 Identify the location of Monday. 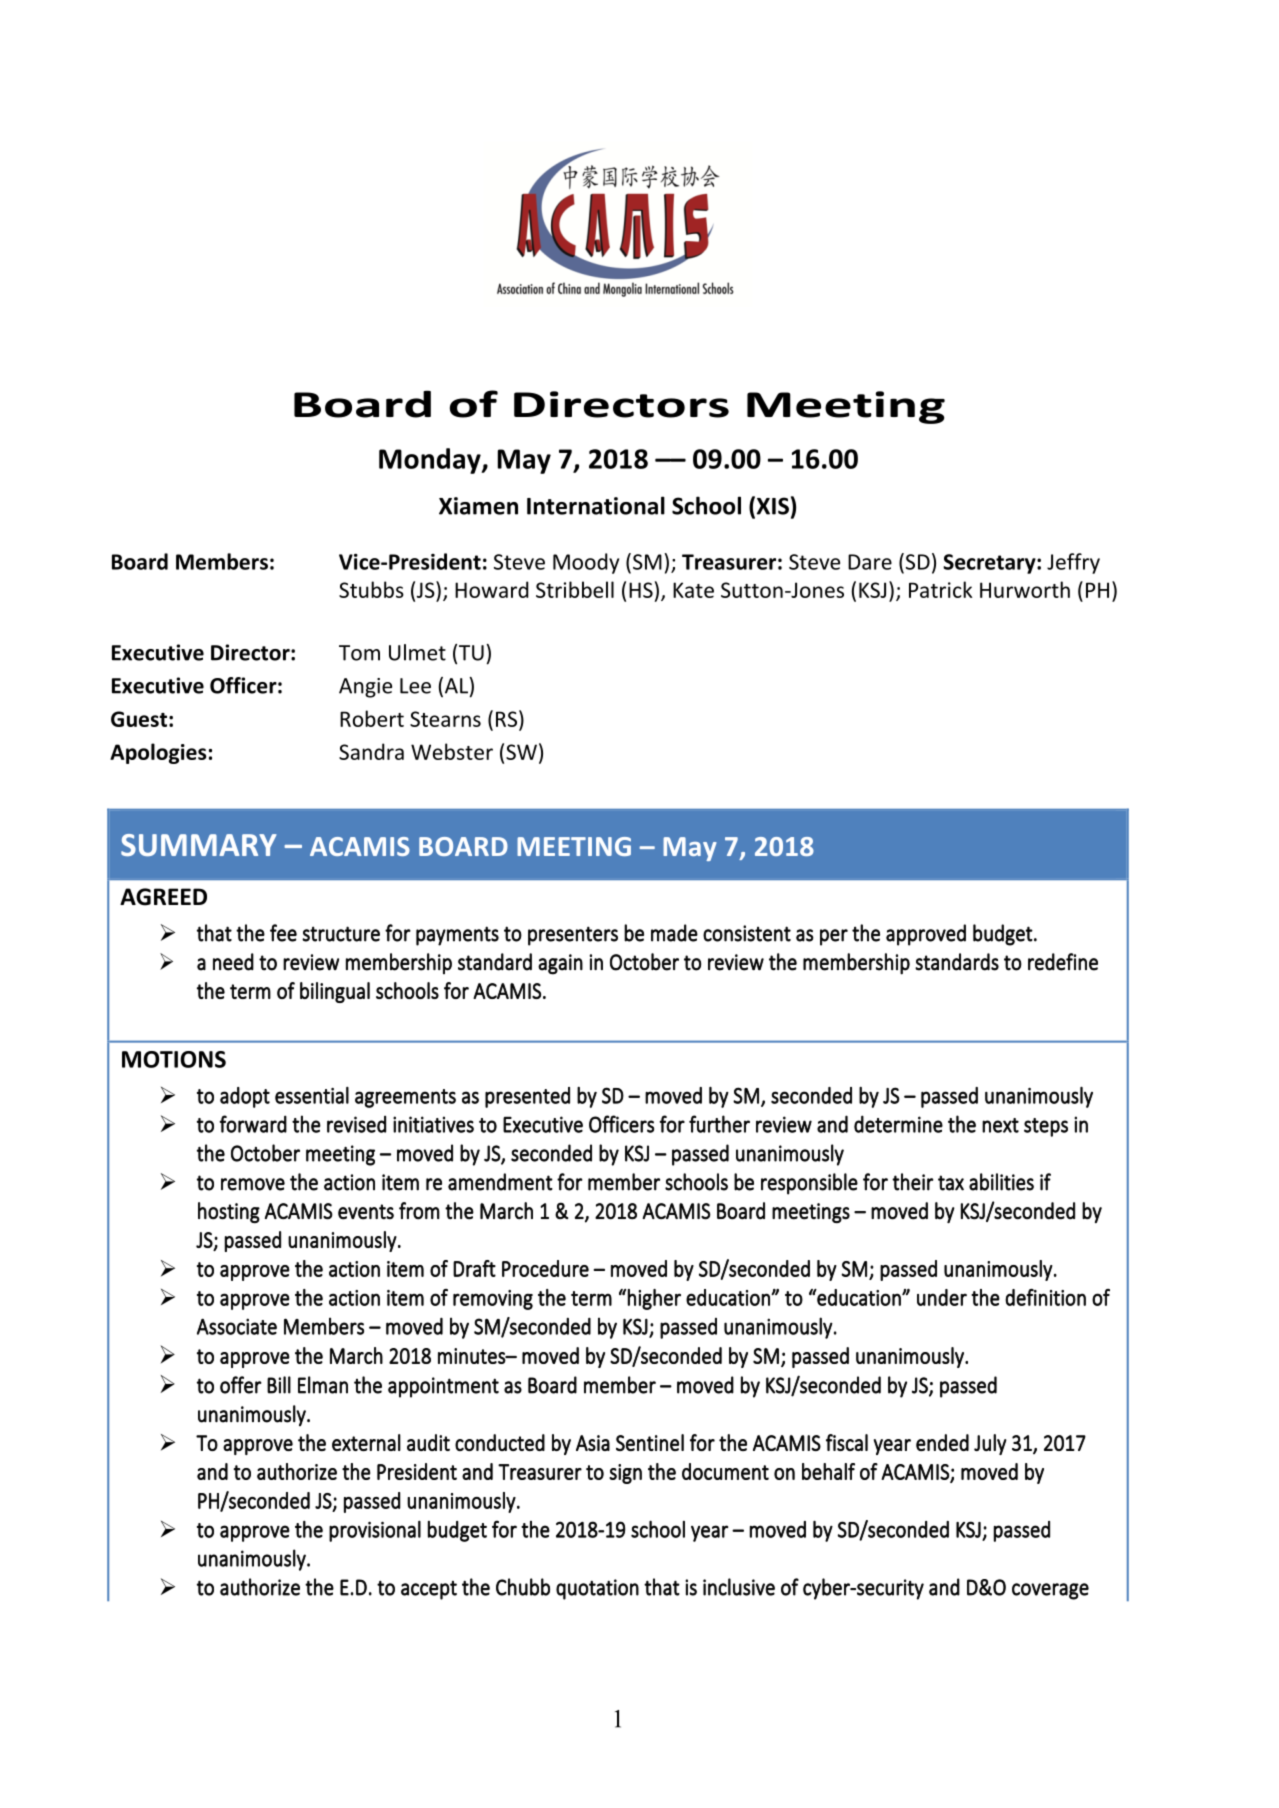
(431, 461).
